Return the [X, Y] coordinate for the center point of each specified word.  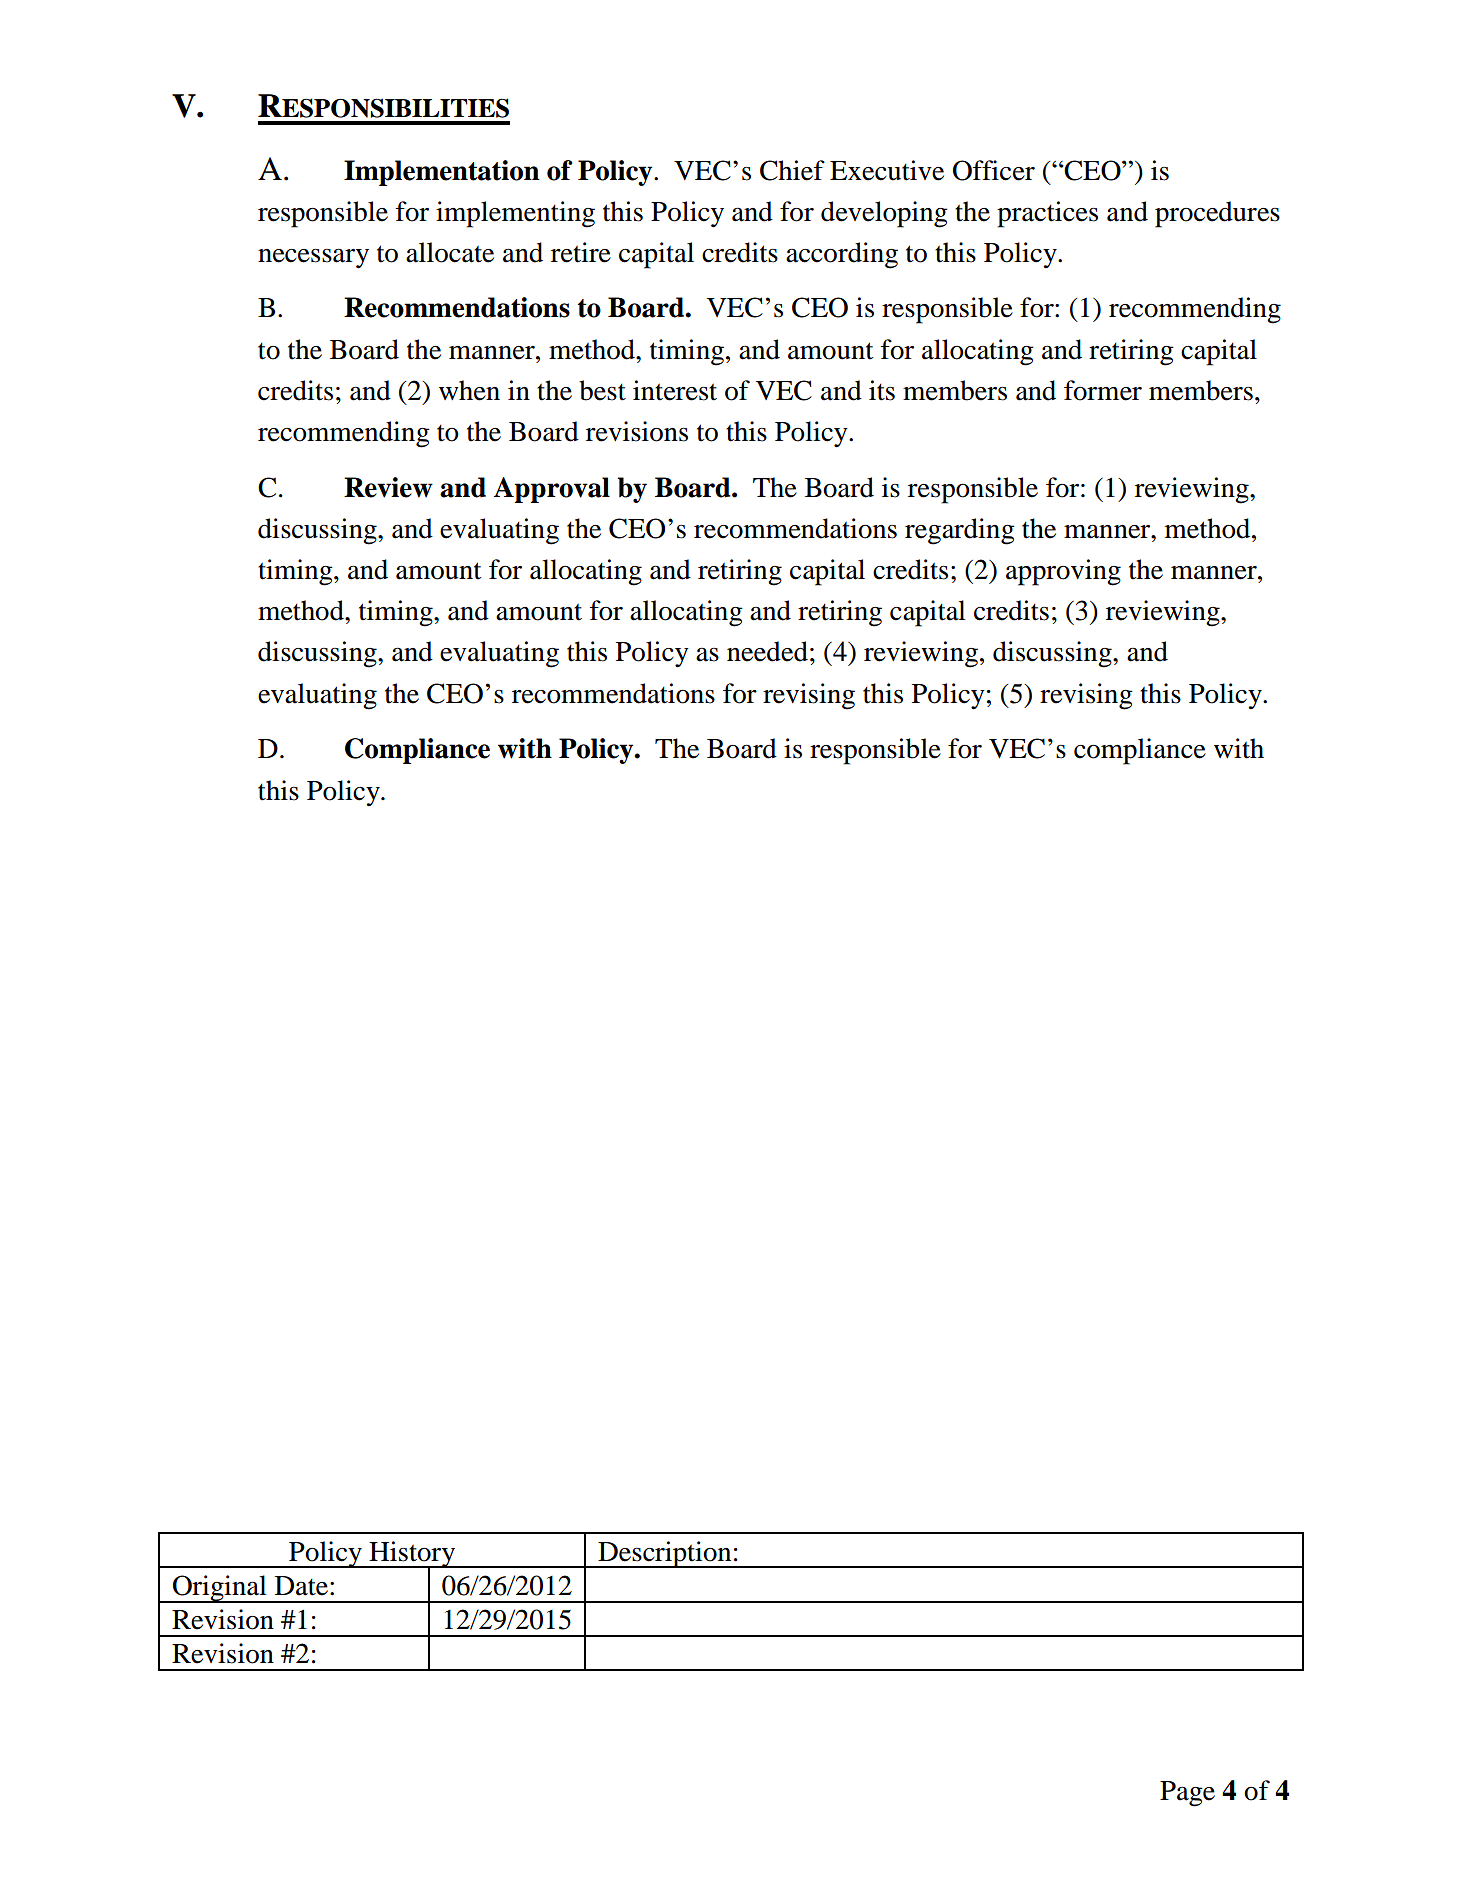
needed [767, 651]
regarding [960, 531]
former [1103, 390]
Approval [552, 490]
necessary [313, 259]
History [412, 1555]
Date [303, 1586]
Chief [792, 170]
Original [220, 1589]
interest [675, 390]
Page [1187, 1794]
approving [1063, 572]
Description [665, 1554]
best [602, 390]
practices [1047, 214]
